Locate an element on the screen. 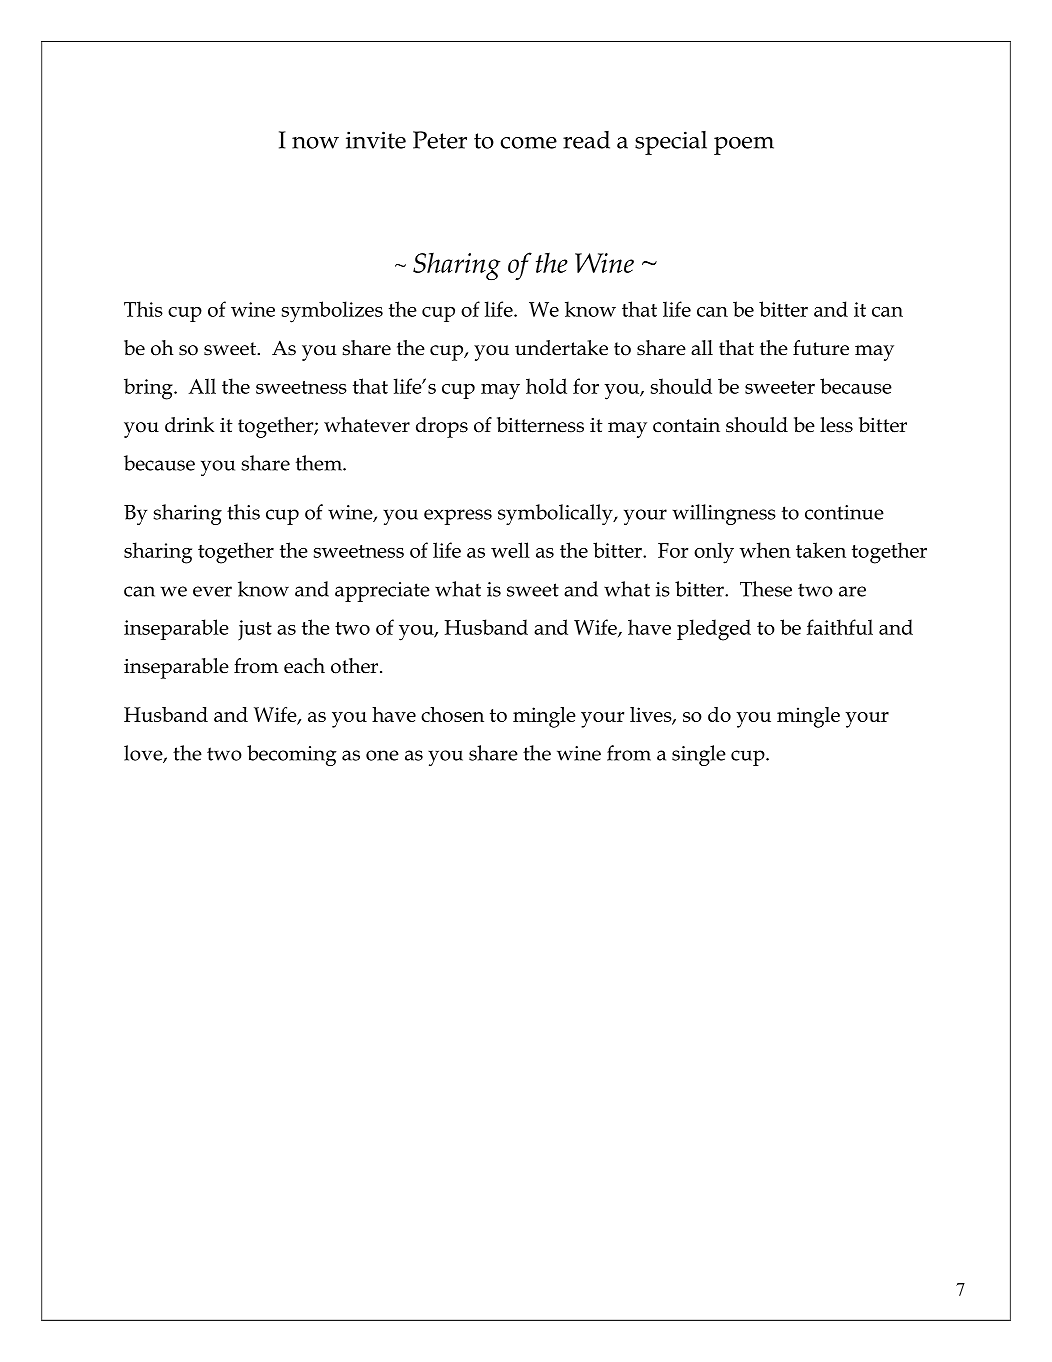 Image resolution: width=1052 pixels, height=1362 pixels. chosen is located at coordinates (452, 714).
